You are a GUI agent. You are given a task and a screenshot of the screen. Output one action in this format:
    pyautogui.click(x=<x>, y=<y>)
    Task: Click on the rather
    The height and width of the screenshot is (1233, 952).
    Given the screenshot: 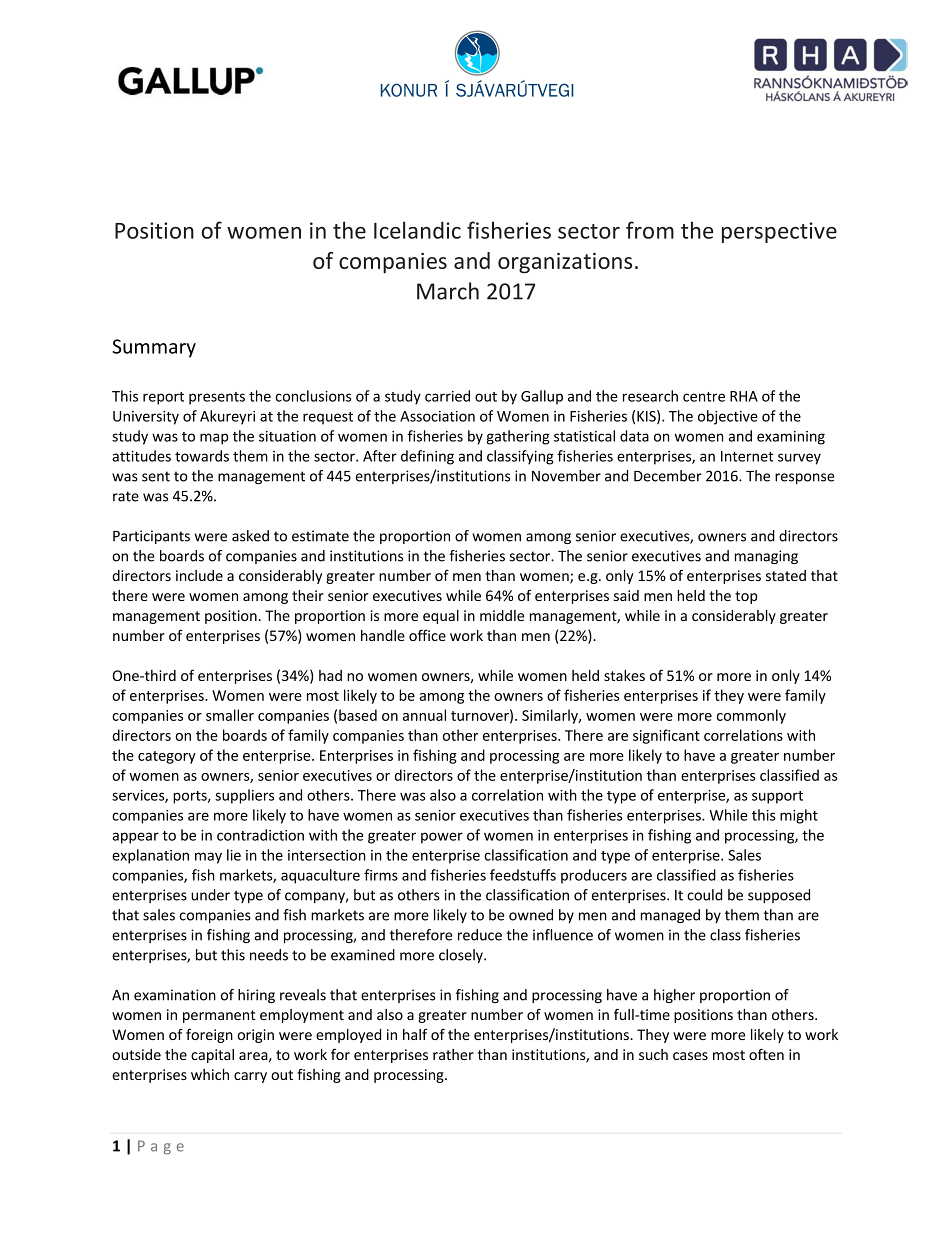 What is the action you would take?
    pyautogui.click(x=453, y=1054)
